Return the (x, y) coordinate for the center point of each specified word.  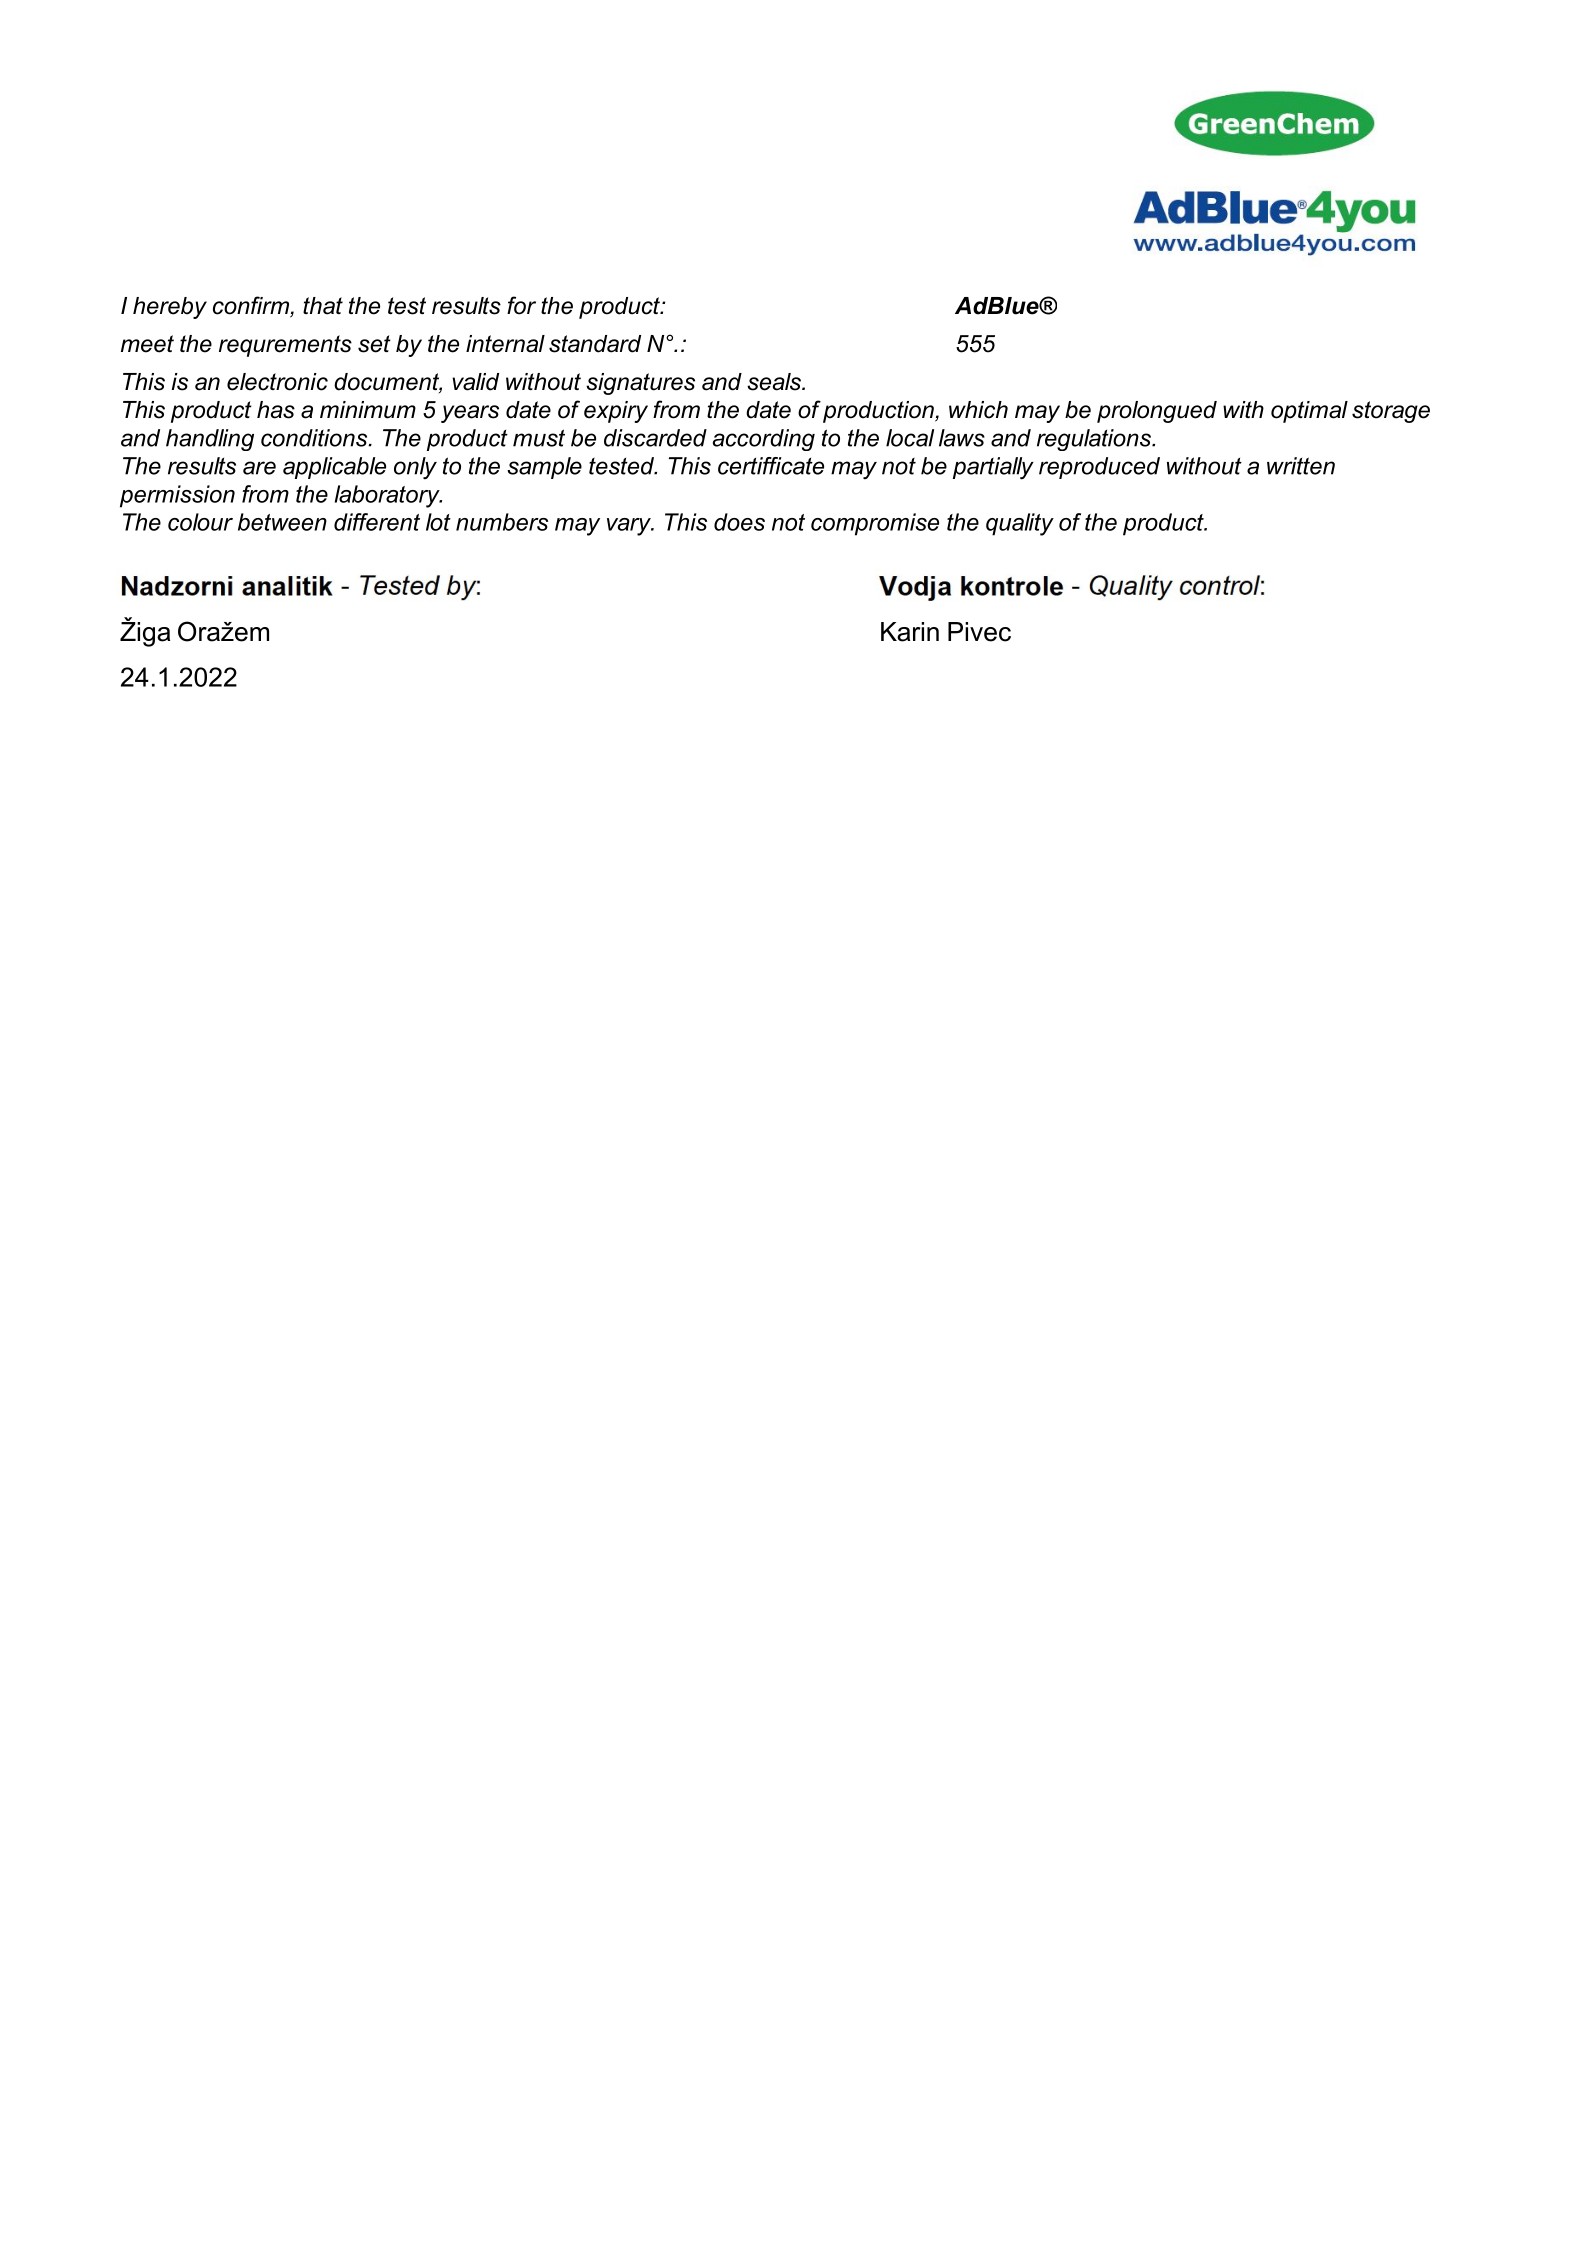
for (521, 305)
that (323, 306)
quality (1020, 524)
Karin (910, 632)
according (764, 440)
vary (630, 527)
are (259, 468)
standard (595, 344)
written (1301, 466)
